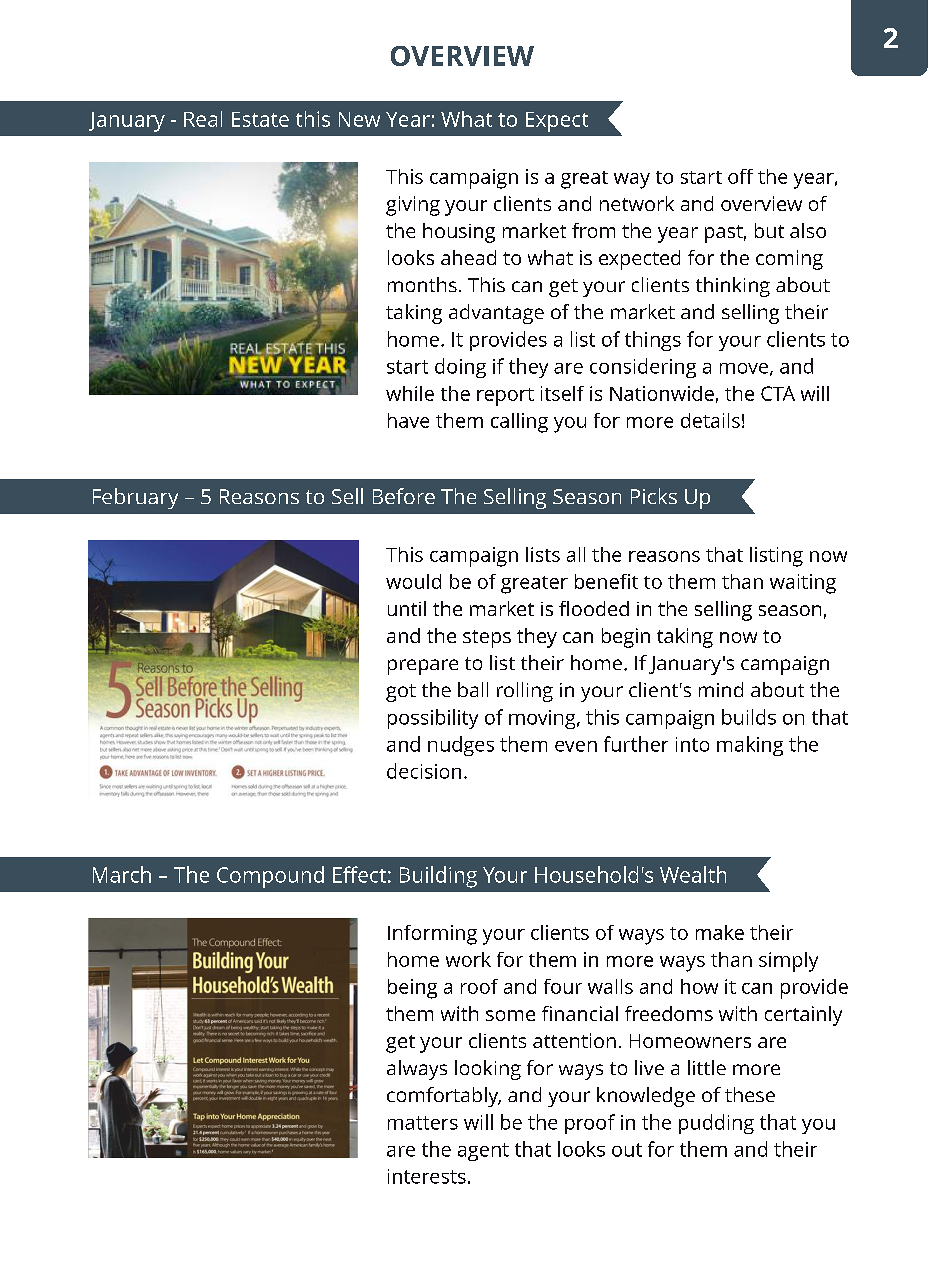 The height and width of the screenshot is (1288, 936). I want to click on steps, so click(487, 639).
